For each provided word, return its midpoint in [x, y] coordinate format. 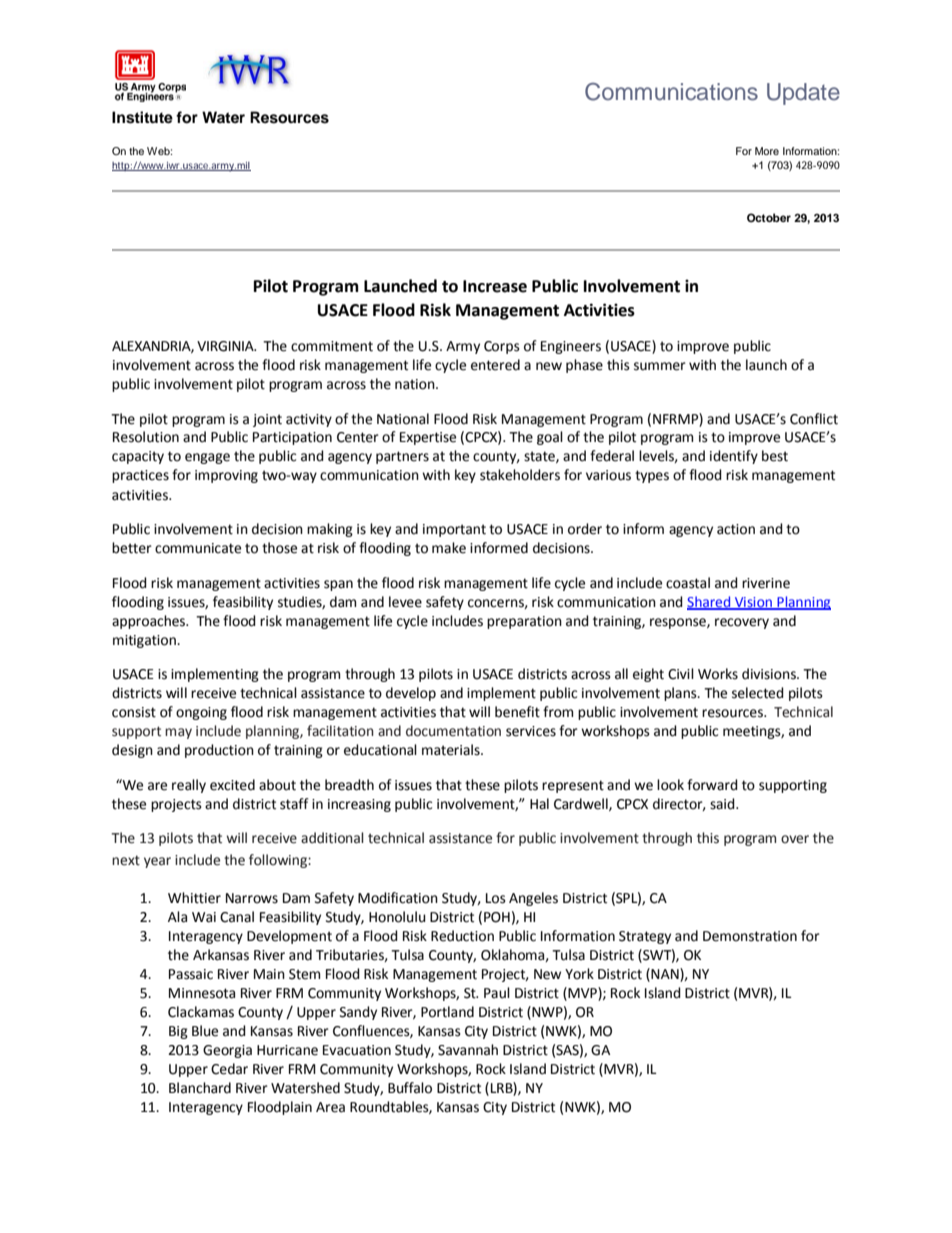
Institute [142, 117]
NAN [665, 974]
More [767, 151]
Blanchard [200, 1088]
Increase [495, 286]
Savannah [468, 1050]
